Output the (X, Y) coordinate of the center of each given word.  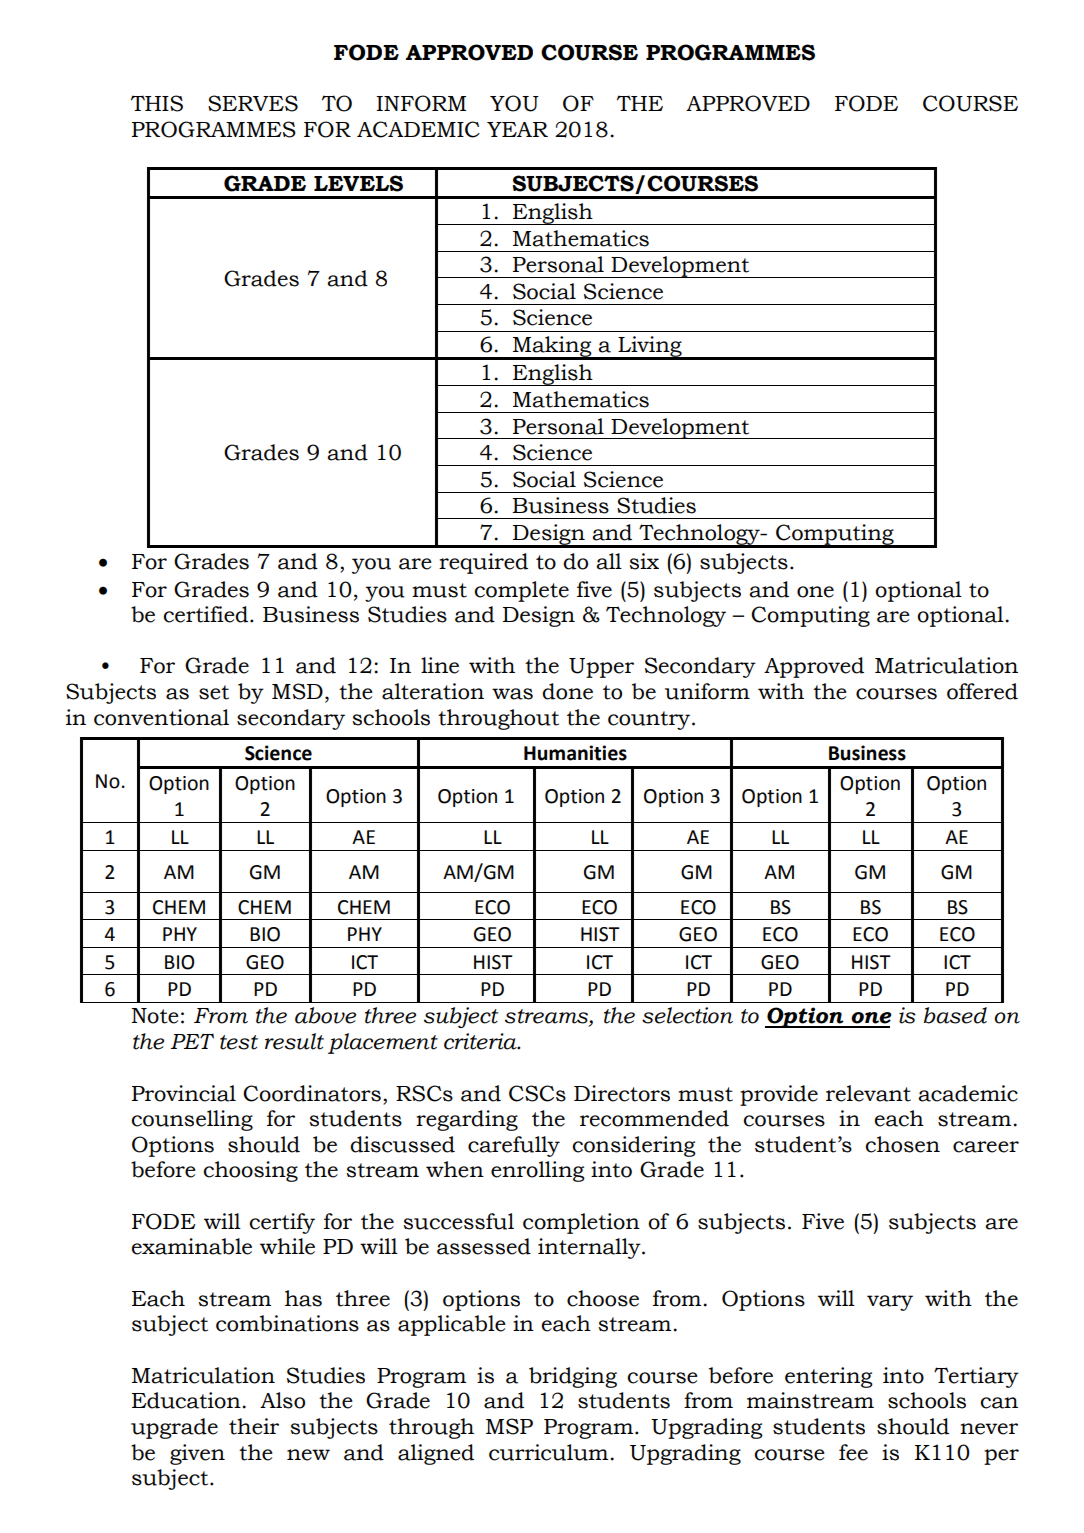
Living (650, 347)
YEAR (517, 129)
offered (982, 691)
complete (521, 591)
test (239, 1042)
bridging (573, 1377)
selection (687, 1015)
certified (207, 614)
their (254, 1426)
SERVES (253, 103)
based (955, 1015)
